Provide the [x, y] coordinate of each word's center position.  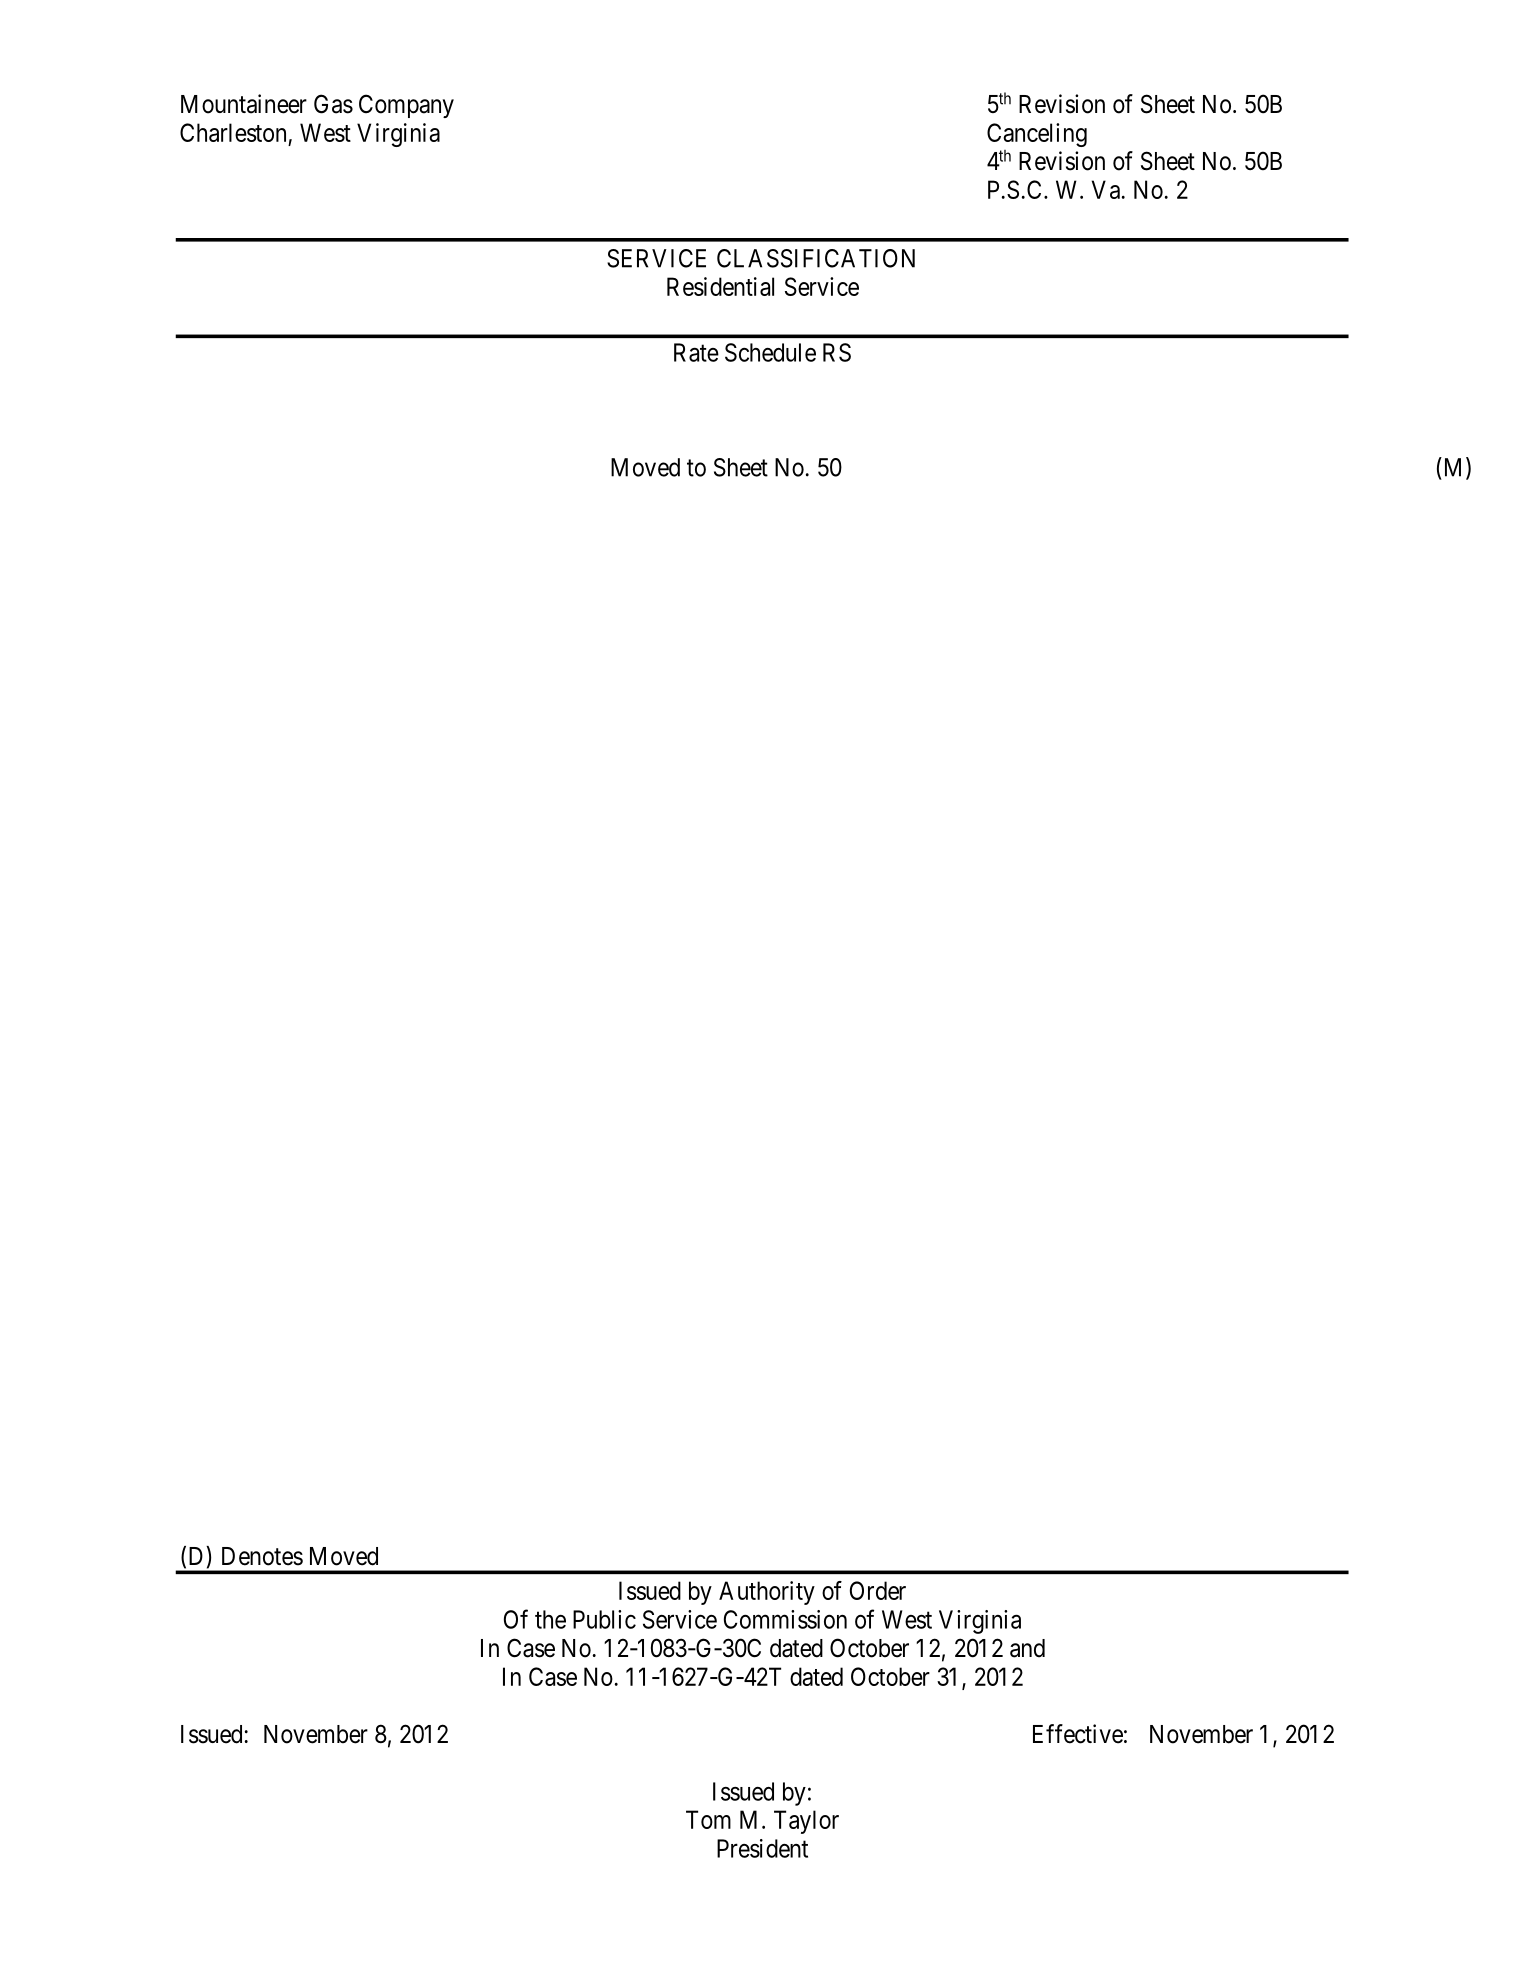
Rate [696, 352]
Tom [708, 1819]
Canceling [1037, 135]
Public [604, 1619]
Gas [333, 104]
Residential [720, 286]
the [550, 1619]
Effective [1078, 1734]
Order [878, 1590]
